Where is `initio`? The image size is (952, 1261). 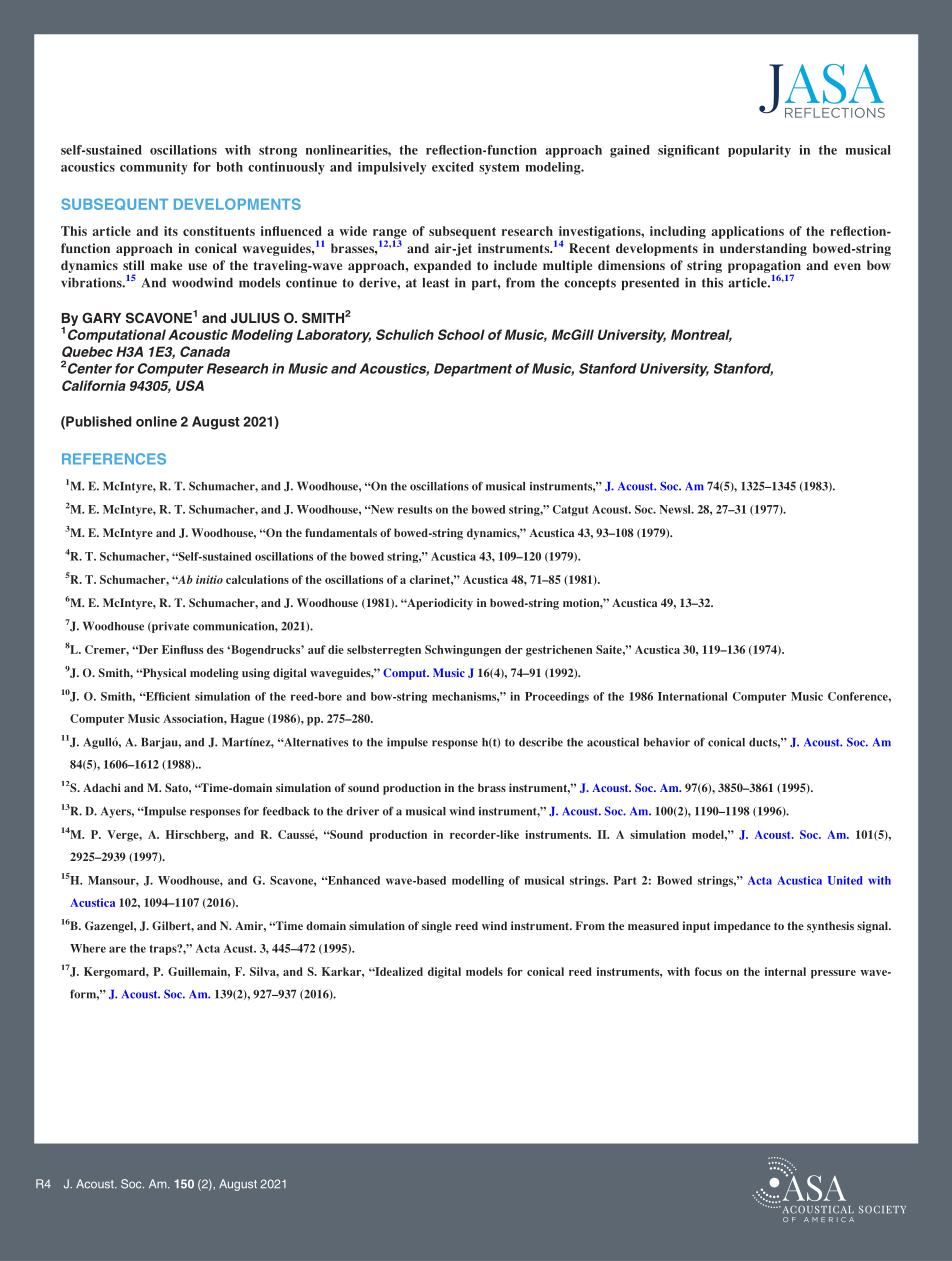
initio is located at coordinates (209, 579).
